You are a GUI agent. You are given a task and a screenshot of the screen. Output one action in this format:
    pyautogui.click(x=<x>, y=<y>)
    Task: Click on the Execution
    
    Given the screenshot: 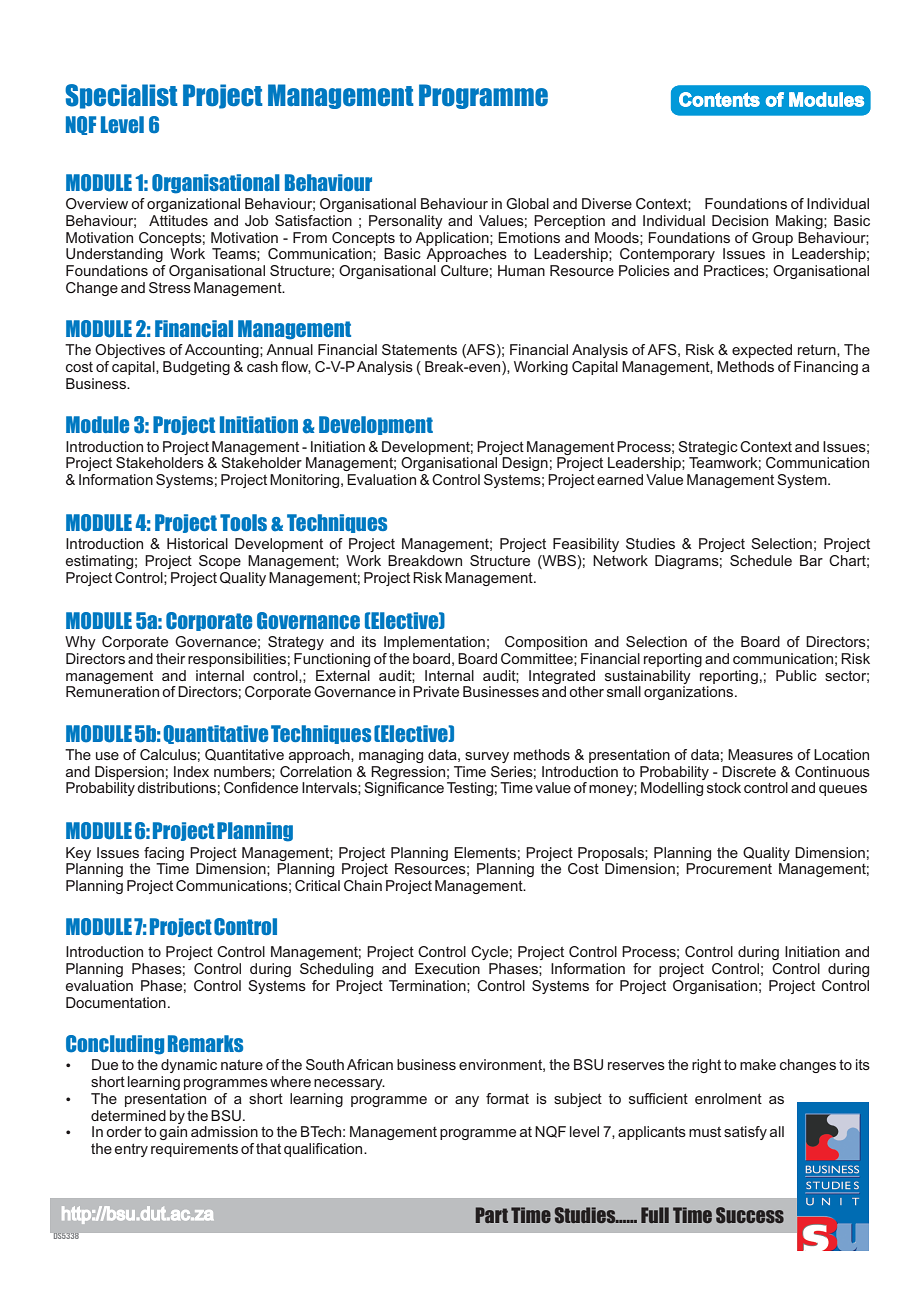 What is the action you would take?
    pyautogui.click(x=447, y=968)
